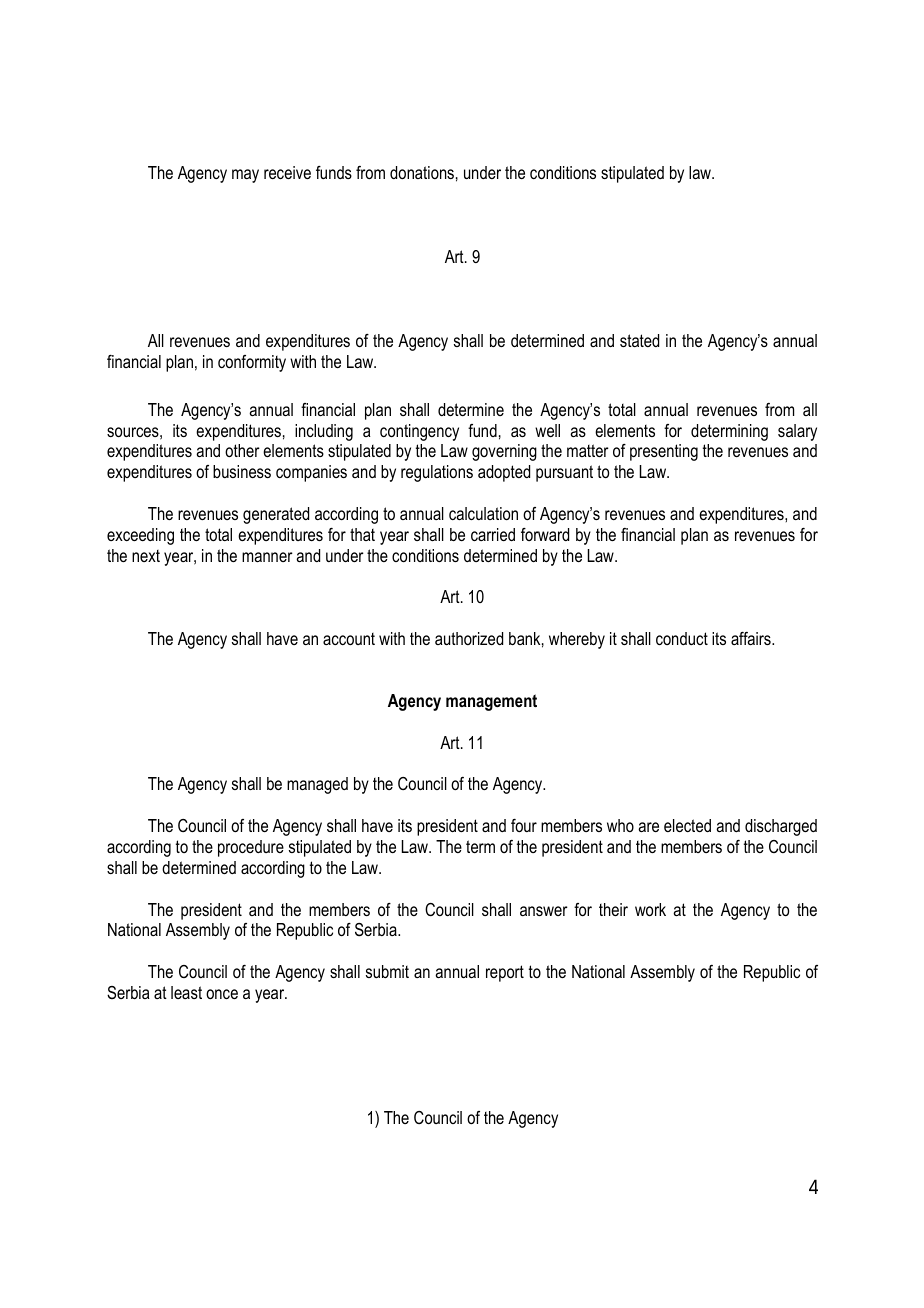 This screenshot has width=924, height=1308. What do you see at coordinates (505, 973) in the screenshot?
I see `report` at bounding box center [505, 973].
